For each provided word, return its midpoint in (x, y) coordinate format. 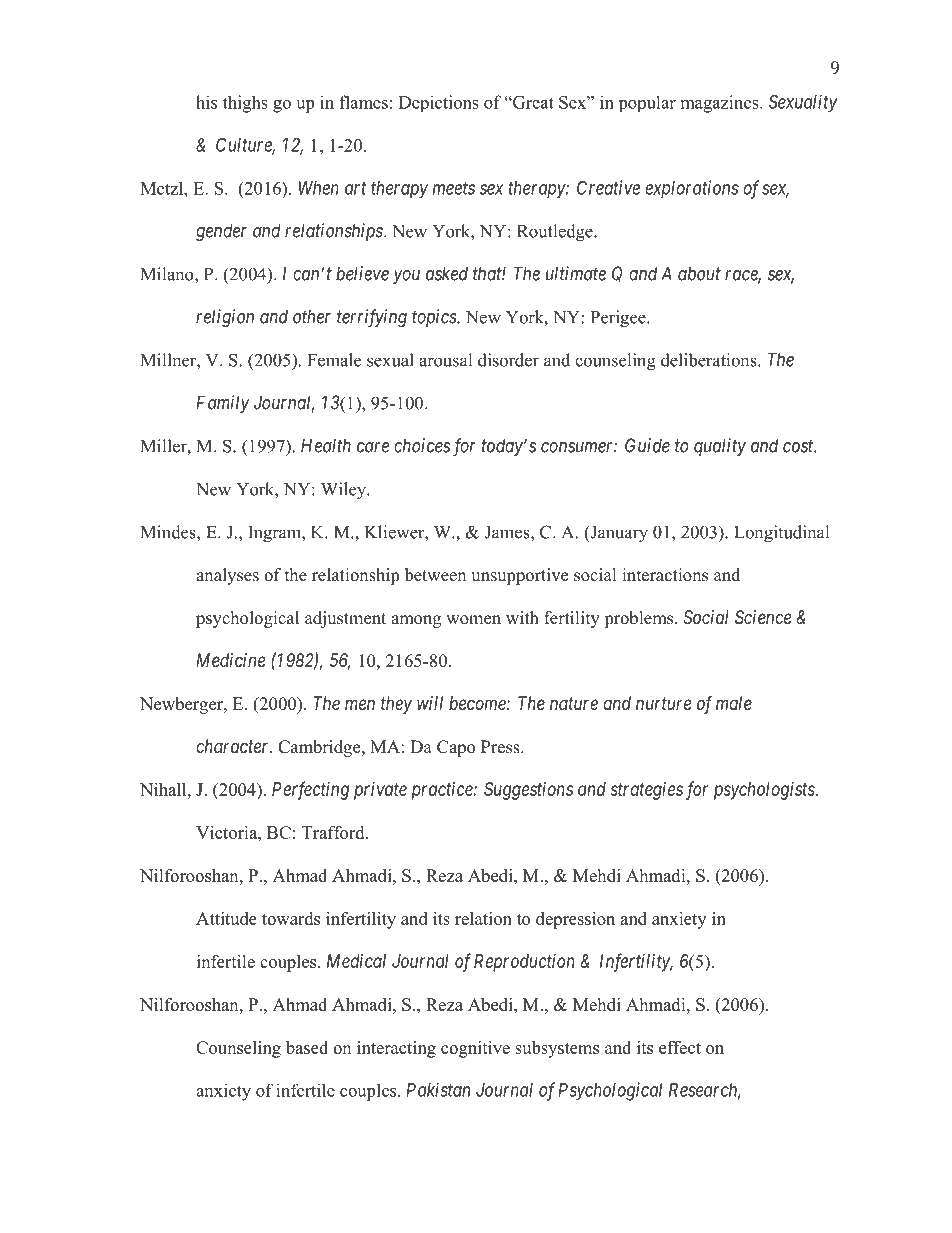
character (234, 746)
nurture (663, 703)
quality (720, 447)
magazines (721, 104)
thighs (245, 104)
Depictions (439, 103)
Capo (456, 748)
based (307, 1047)
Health (326, 445)
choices (422, 445)
